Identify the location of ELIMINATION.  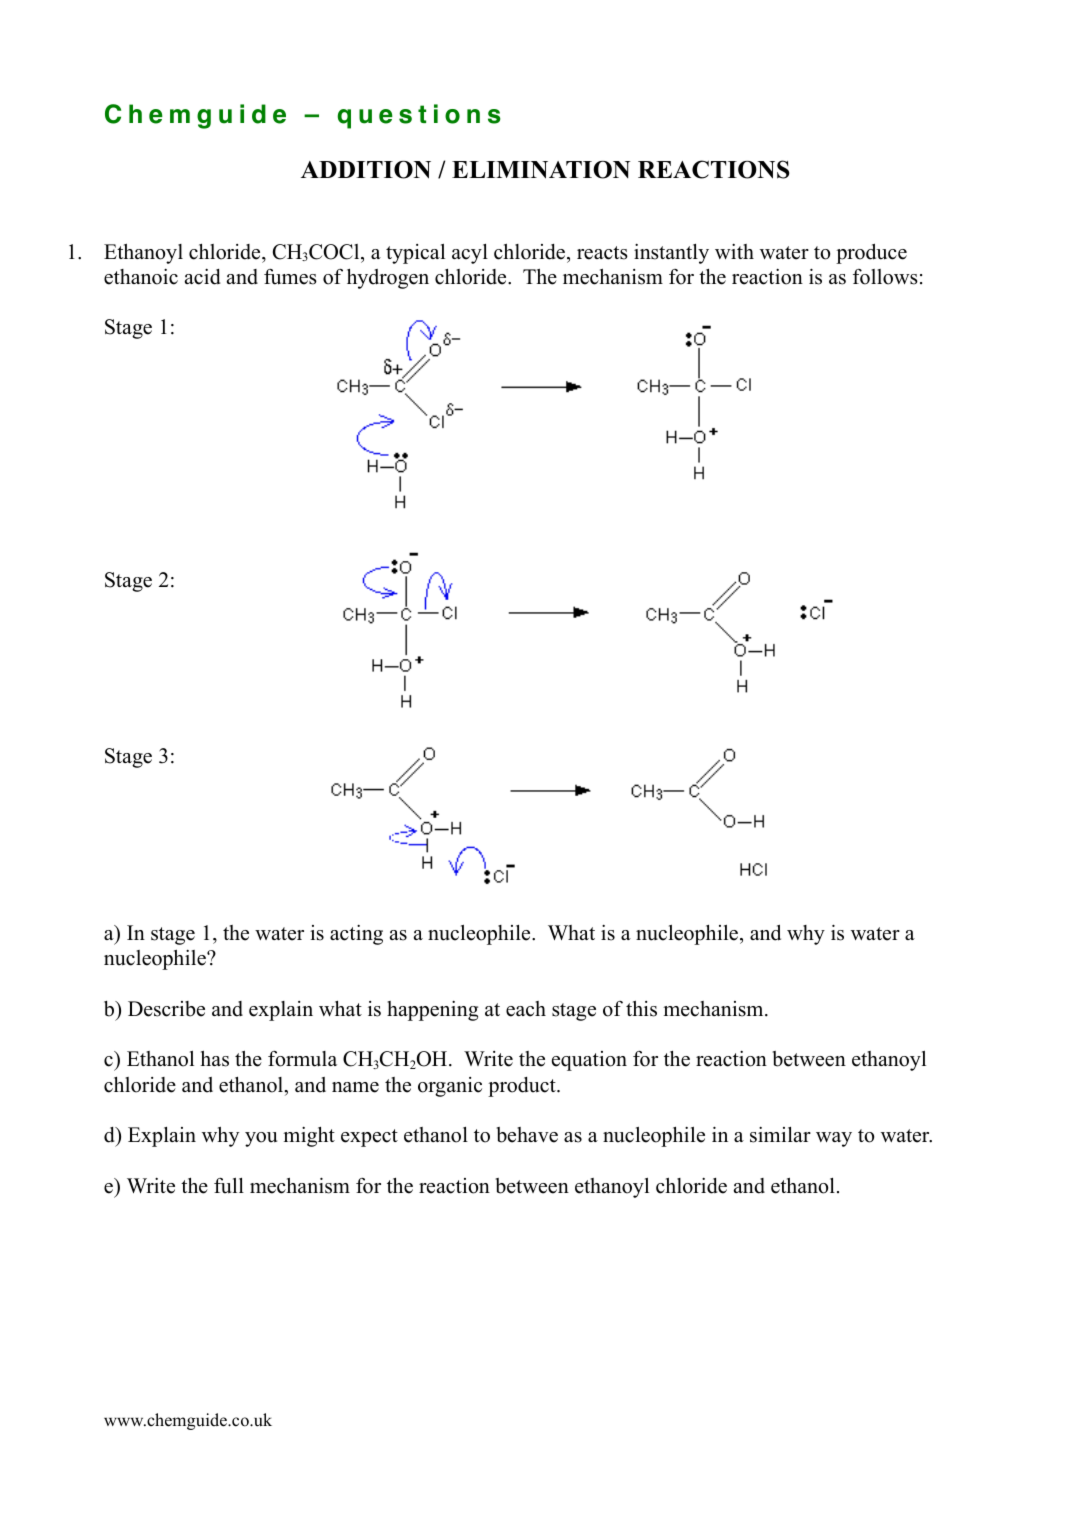
(541, 170).
